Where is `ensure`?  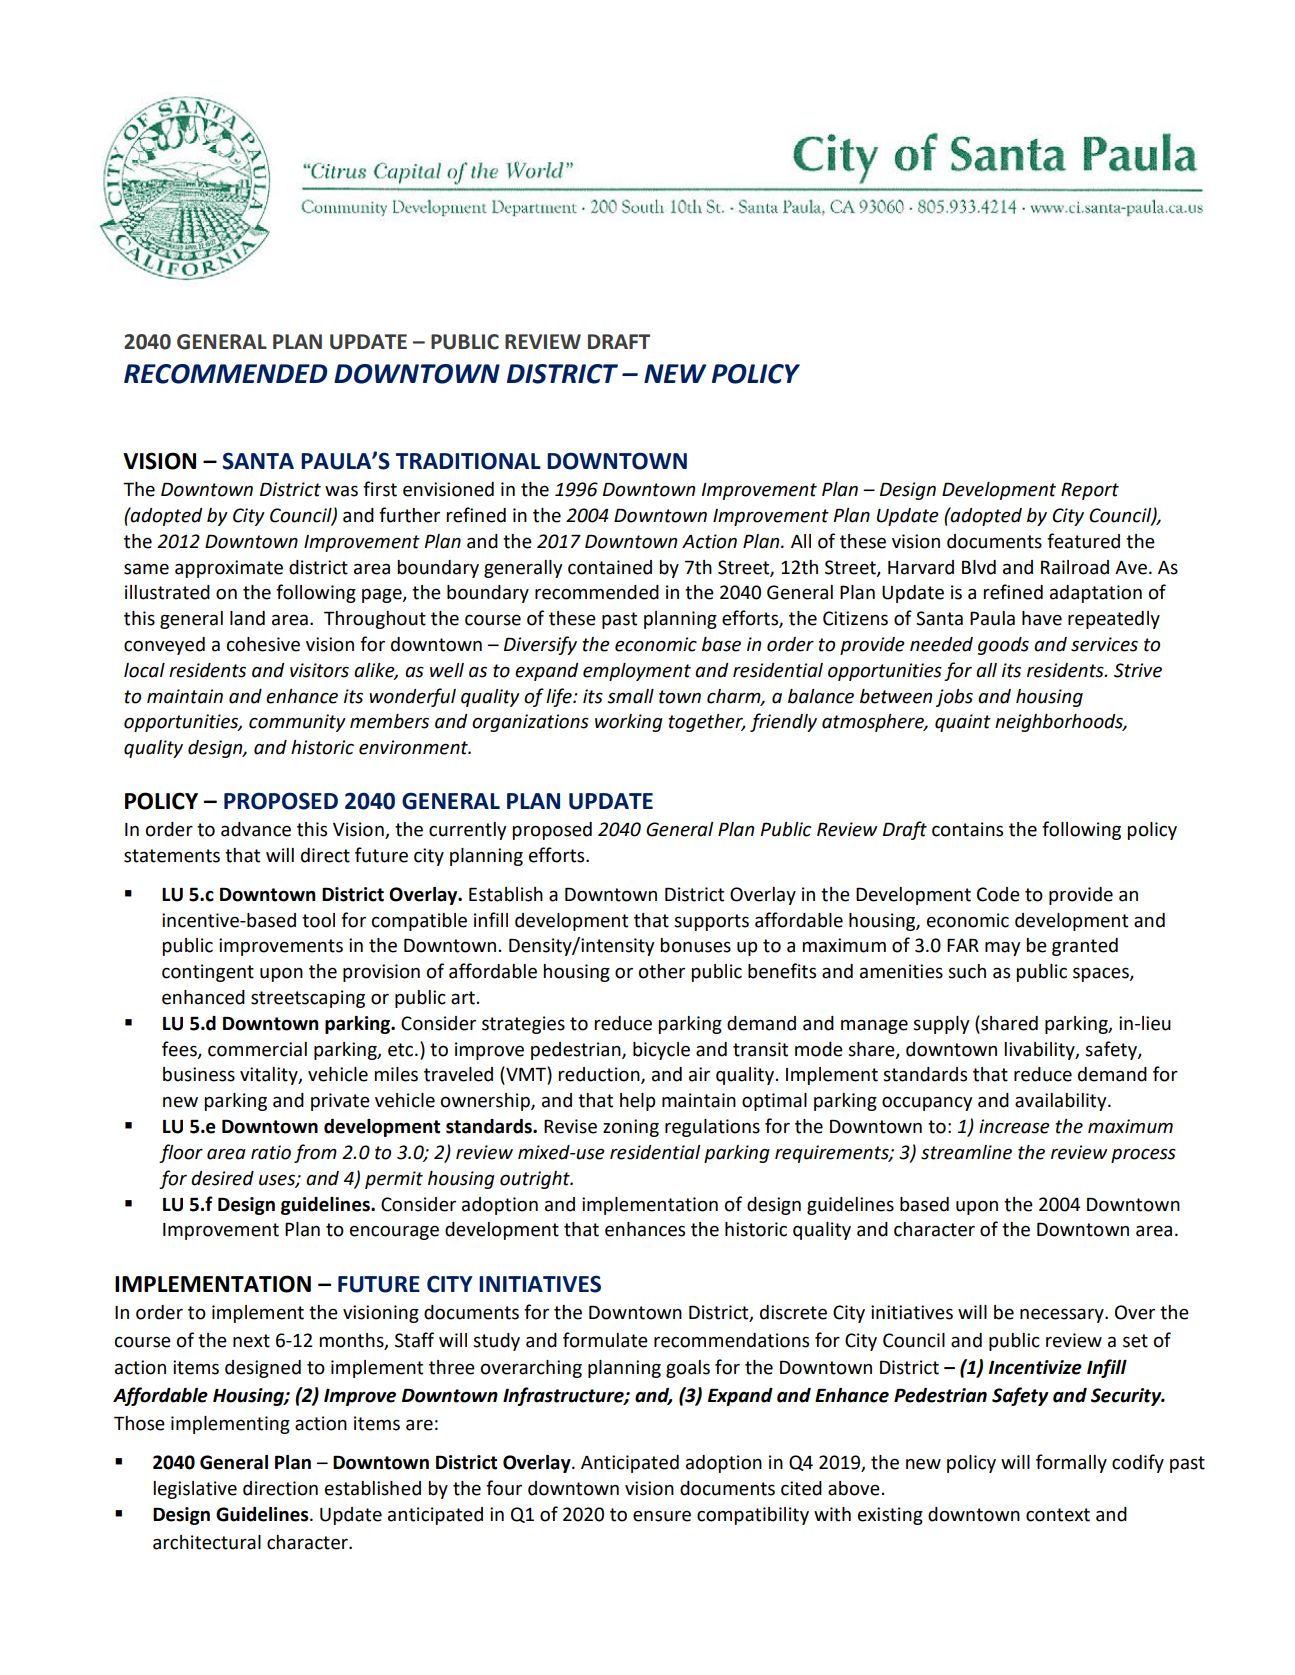
ensure is located at coordinates (662, 1516).
